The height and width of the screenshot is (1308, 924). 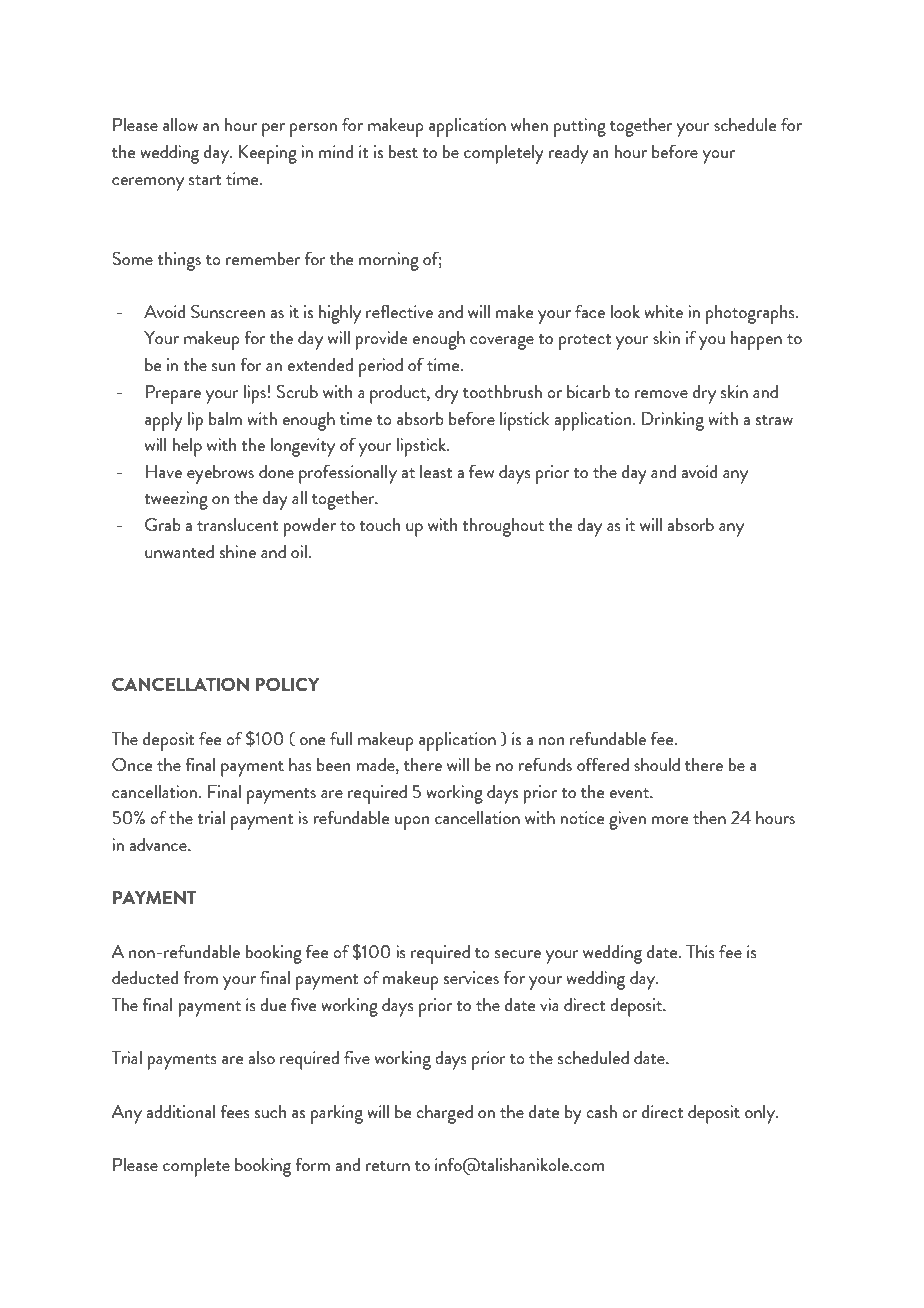 What do you see at coordinates (235, 1111) in the screenshot?
I see `fees` at bounding box center [235, 1111].
